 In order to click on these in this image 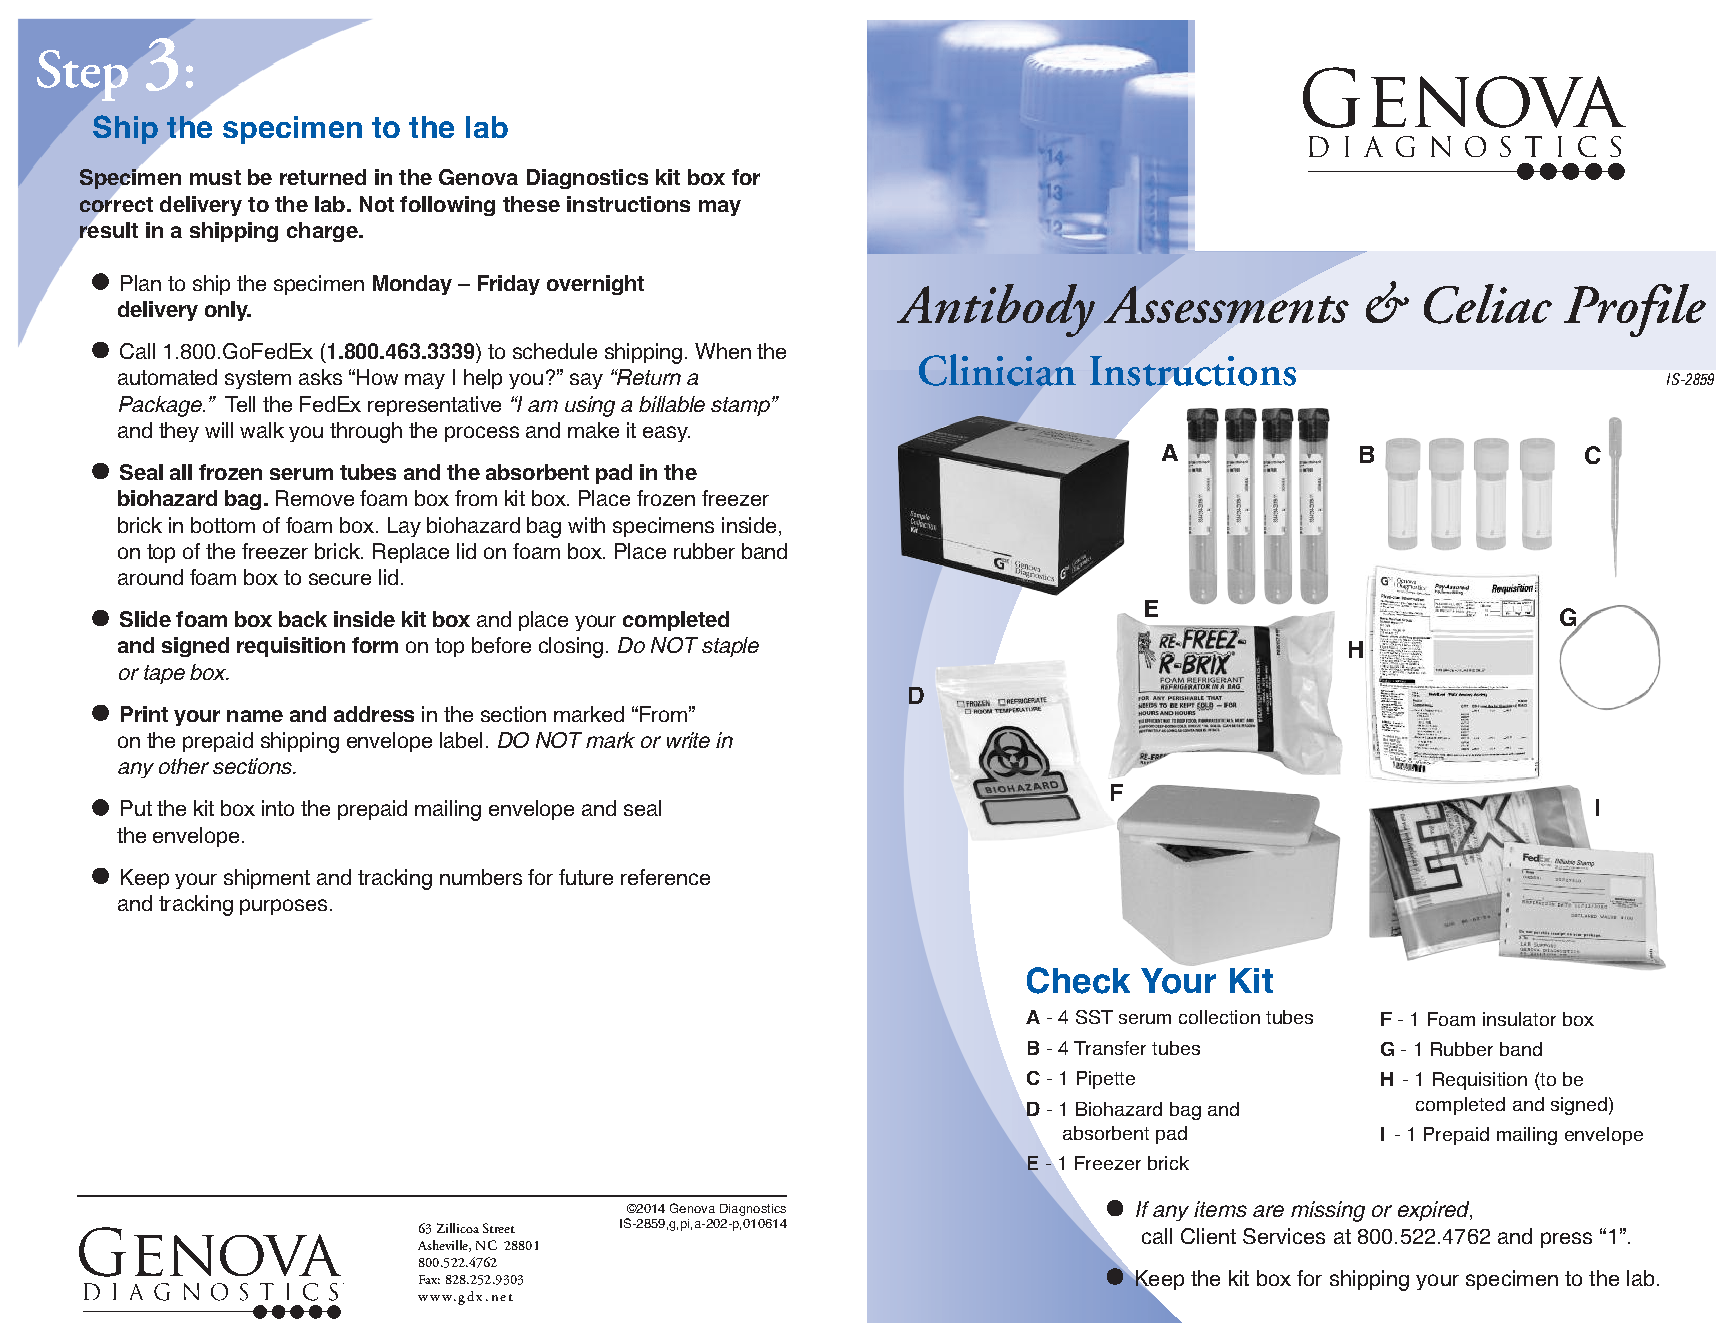, I will do `click(531, 204)`.
